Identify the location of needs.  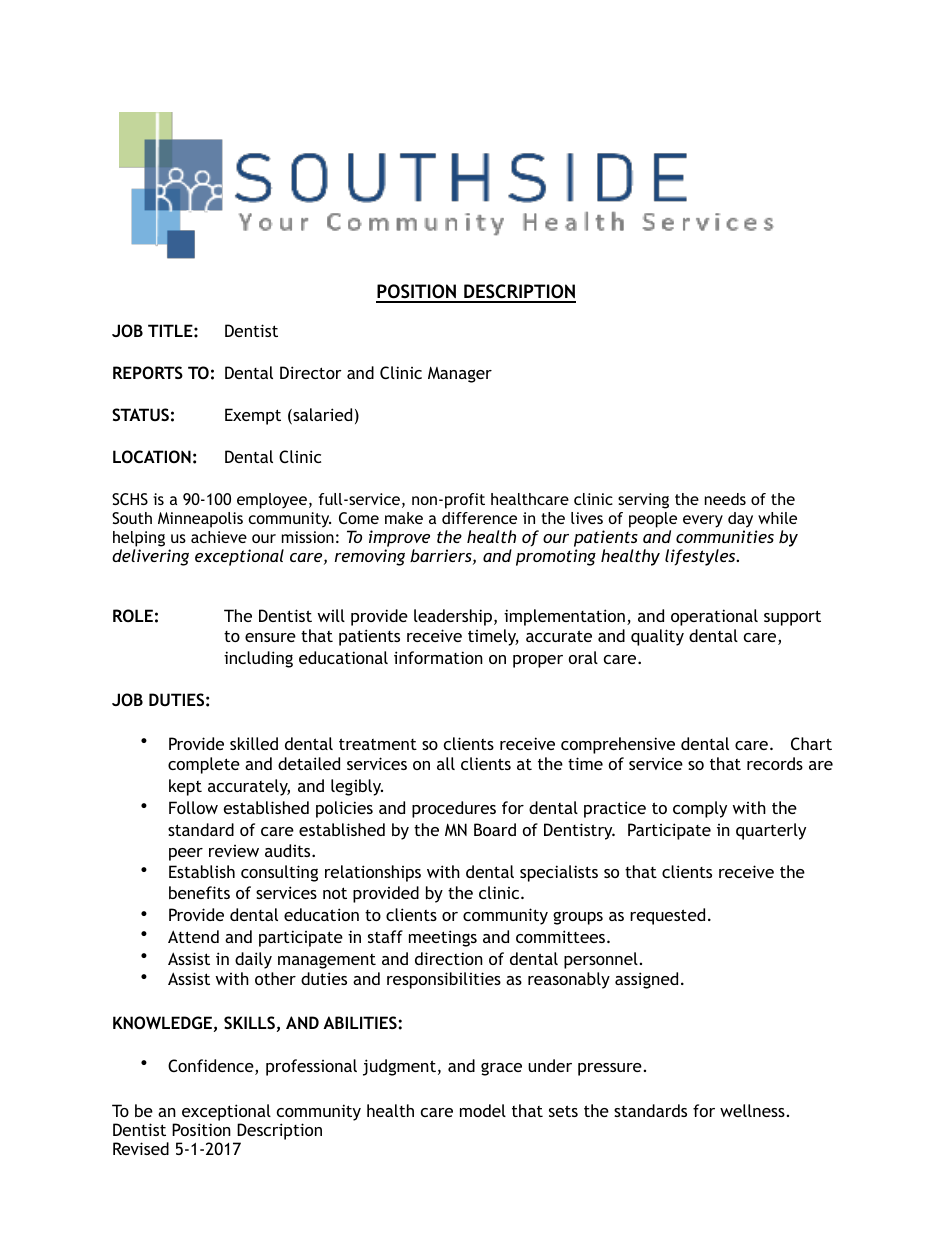
(725, 499).
